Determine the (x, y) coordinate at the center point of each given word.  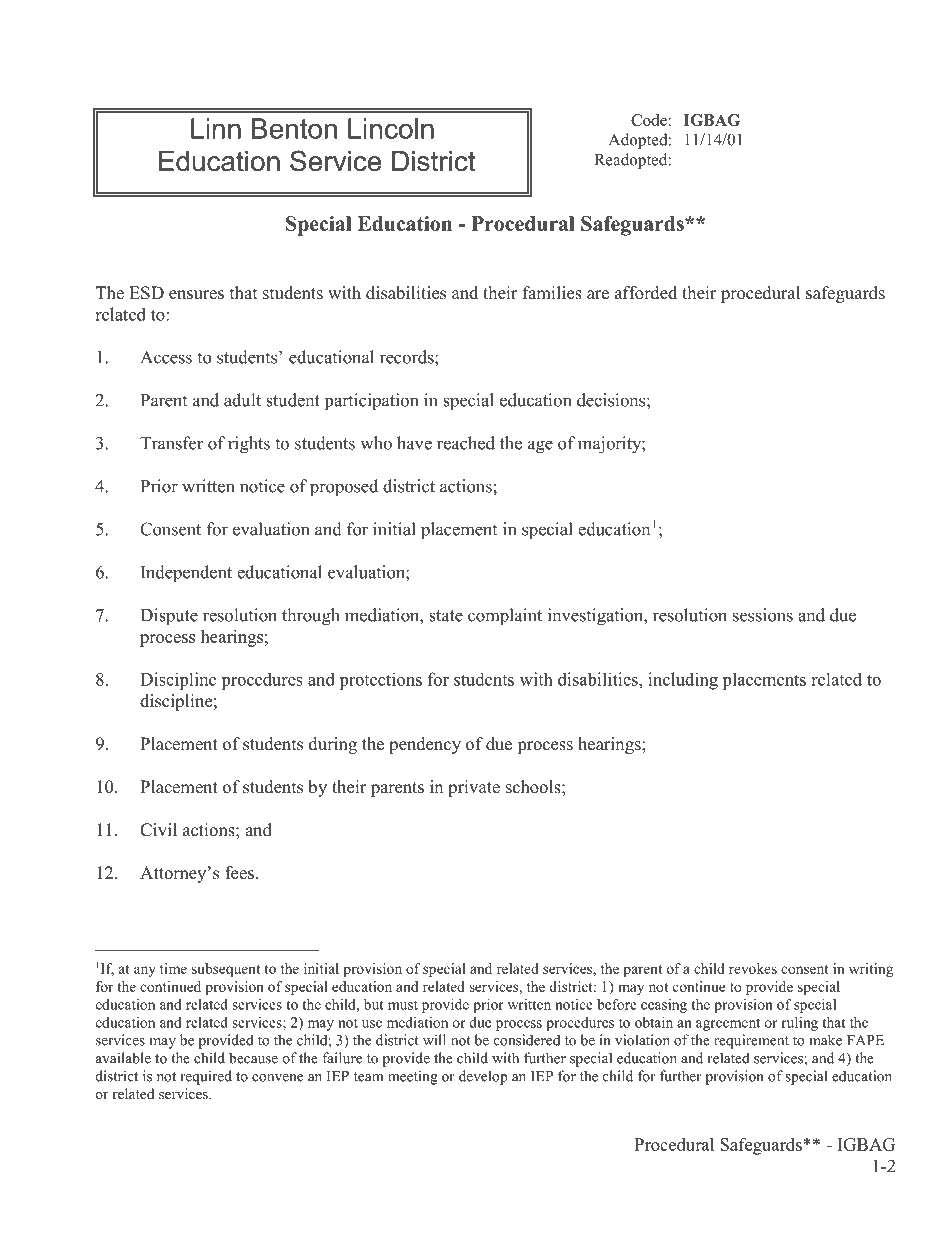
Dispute (169, 617)
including (683, 681)
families (552, 293)
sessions (763, 615)
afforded (646, 293)
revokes (753, 968)
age (540, 447)
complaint (505, 617)
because (253, 1058)
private (474, 788)
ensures (196, 295)
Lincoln (391, 128)
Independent (186, 574)
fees (239, 873)
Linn (216, 128)
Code (649, 120)
